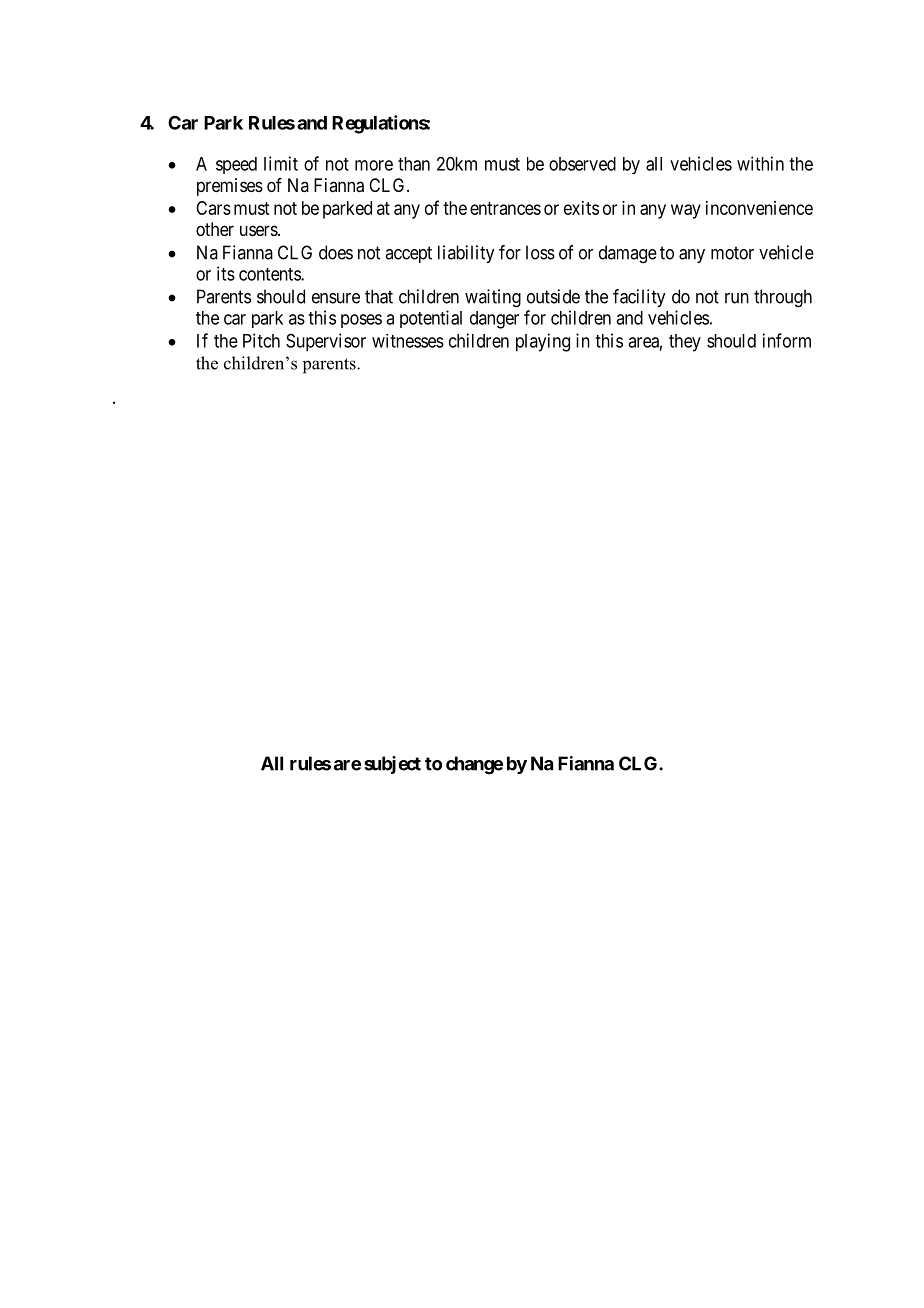  I want to click on limit, so click(281, 163).
